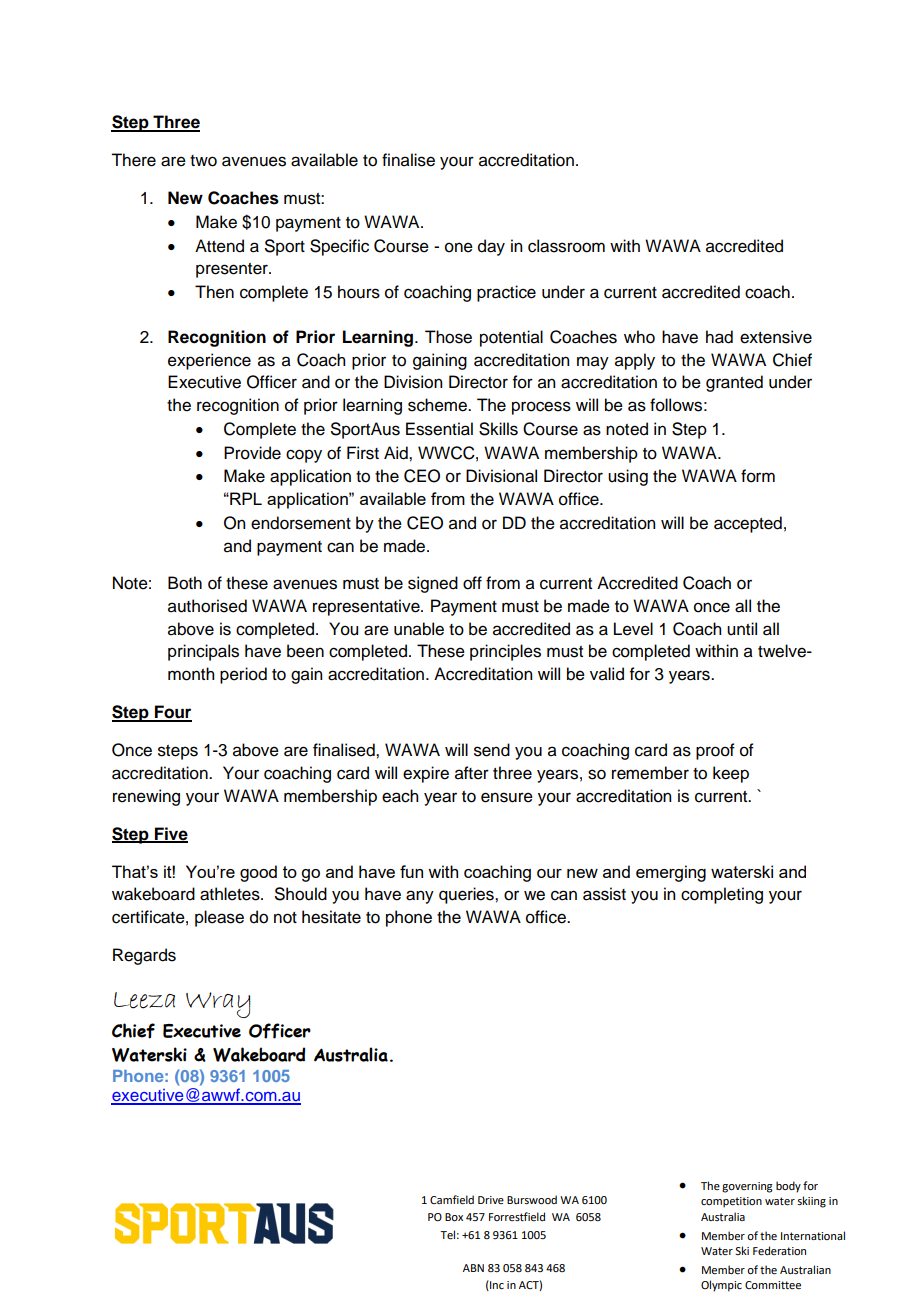 This screenshot has height=1308, width=924. Describe the element at coordinates (719, 337) in the screenshot. I see `had` at that location.
